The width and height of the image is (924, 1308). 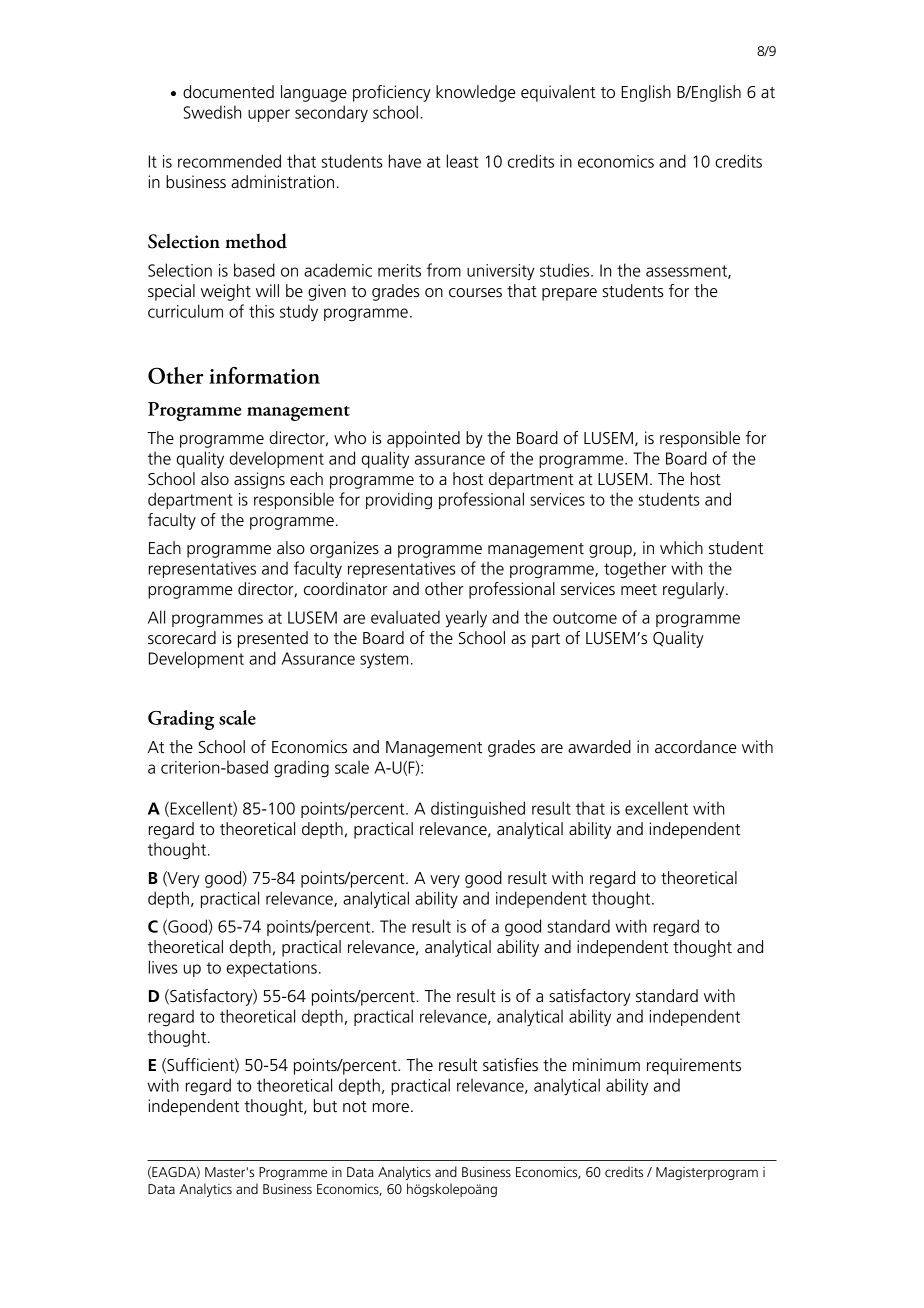 I want to click on Swedish, so click(x=212, y=112).
